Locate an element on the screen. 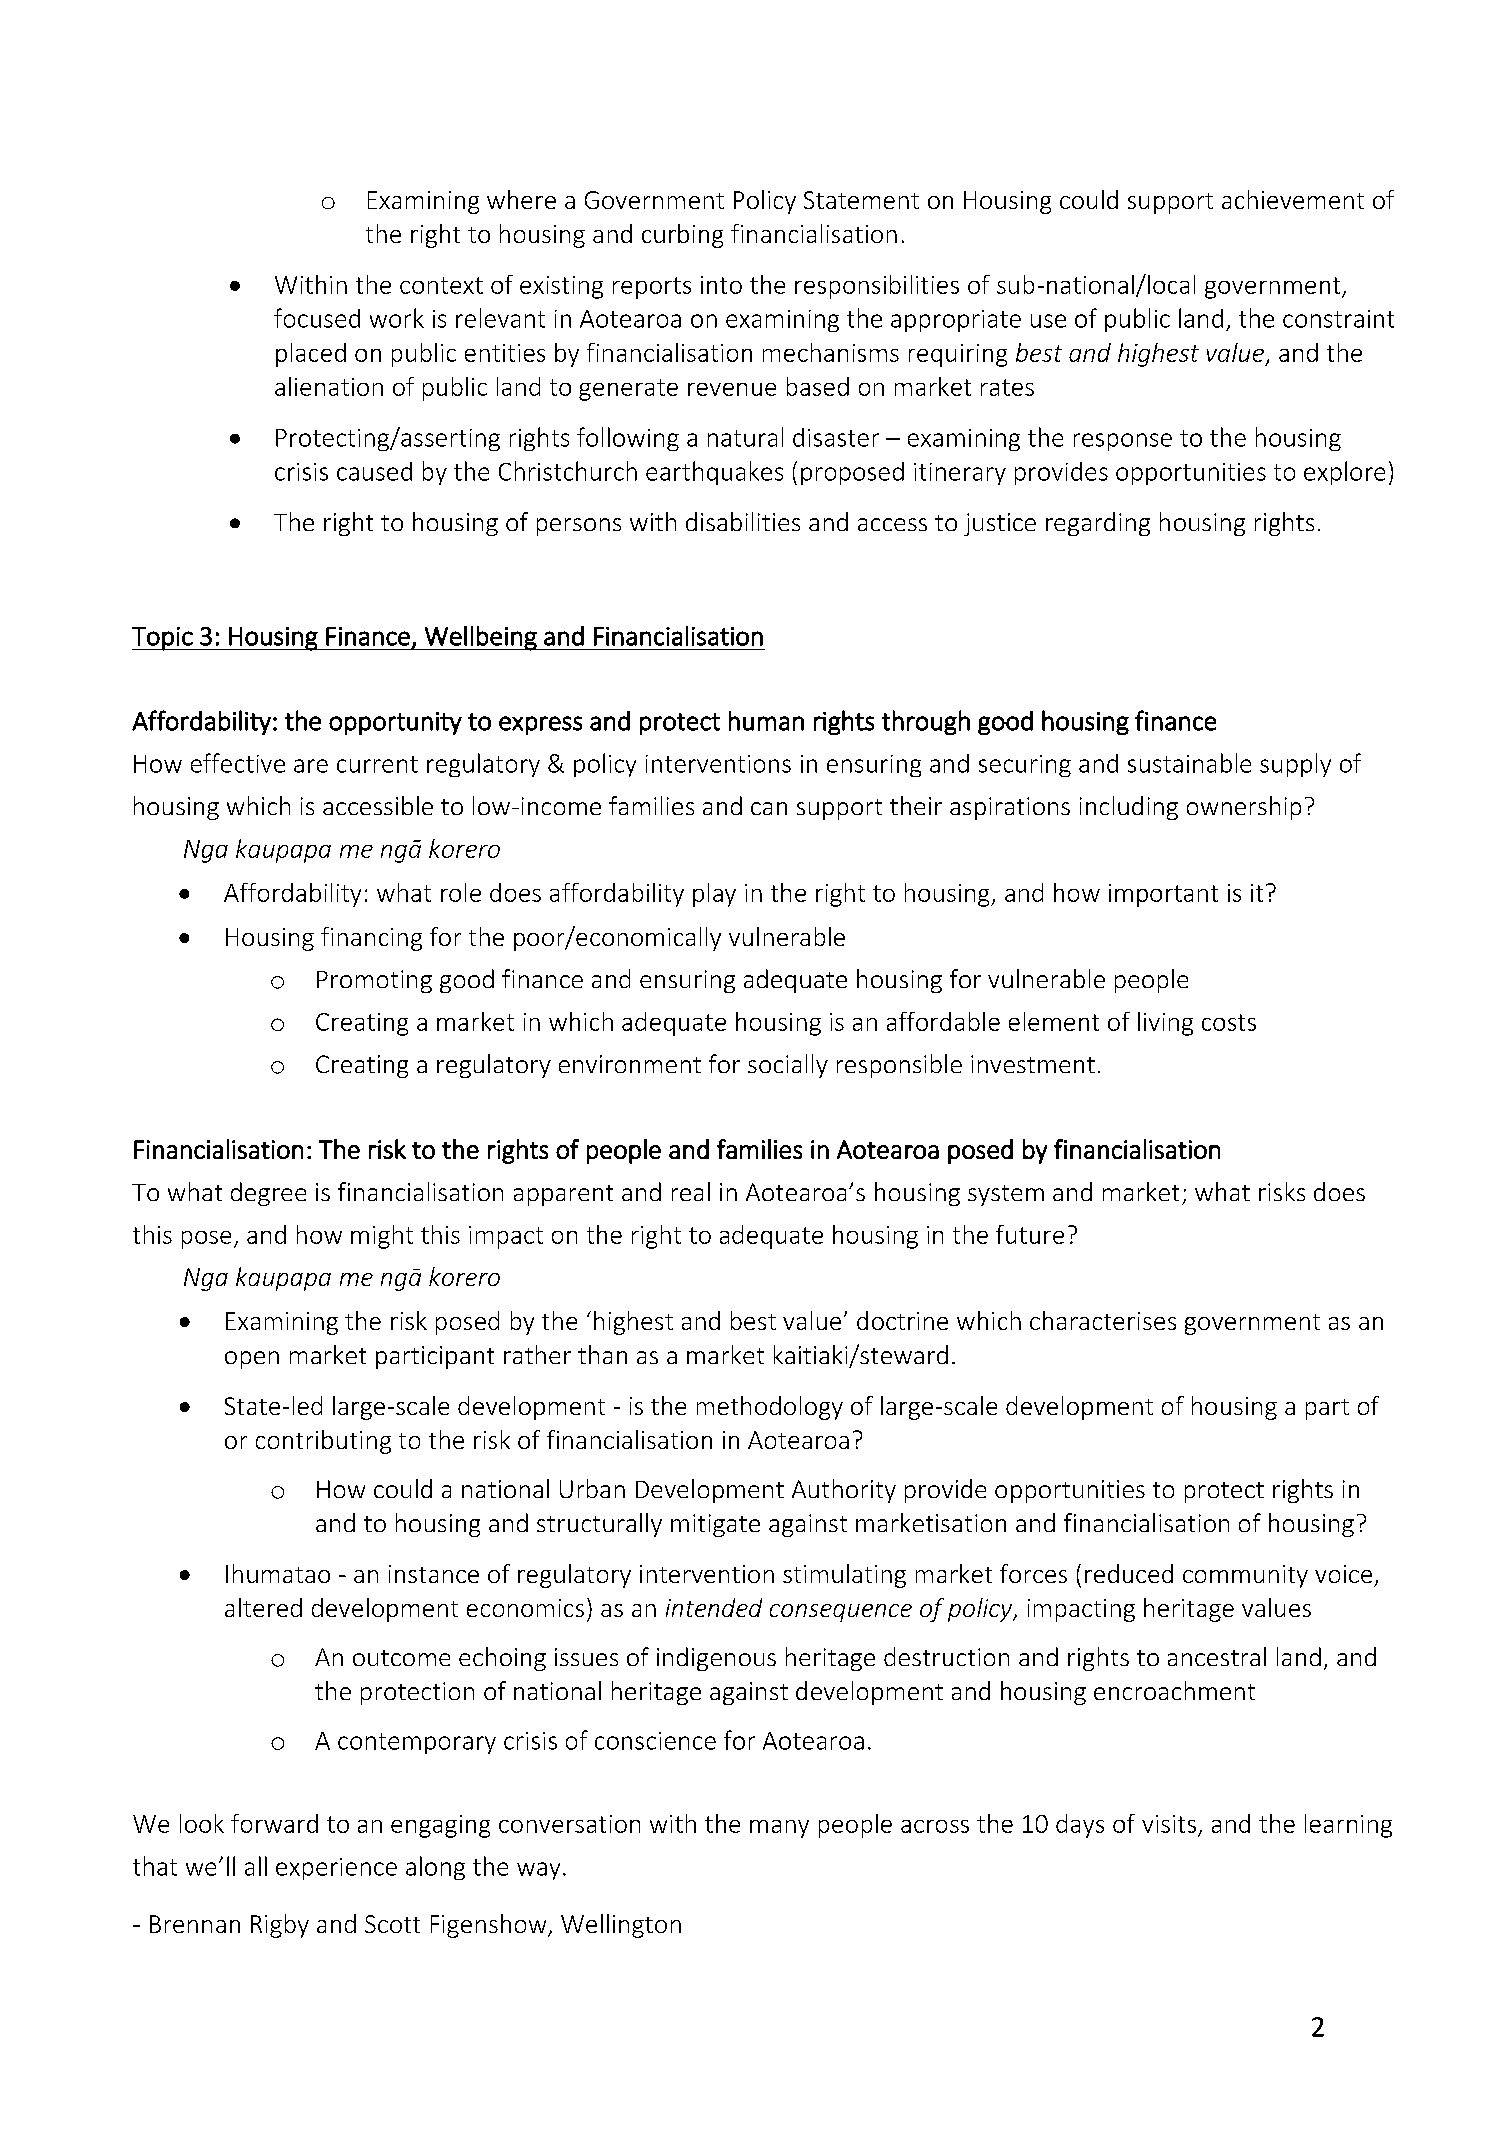 The width and height of the screenshot is (1508, 2134). important is located at coordinates (1163, 895).
